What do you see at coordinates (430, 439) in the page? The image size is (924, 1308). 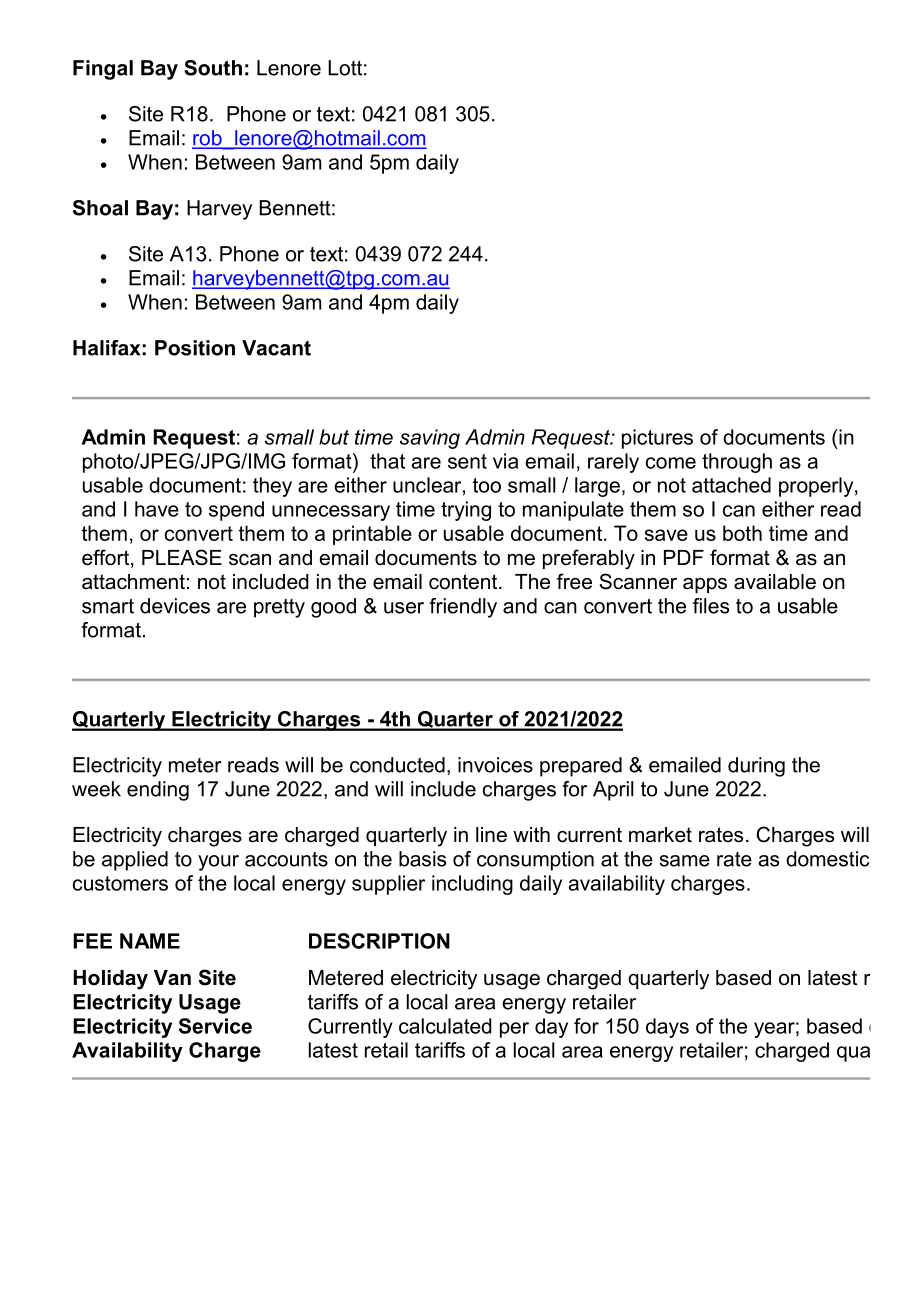 I see `saving` at bounding box center [430, 439].
